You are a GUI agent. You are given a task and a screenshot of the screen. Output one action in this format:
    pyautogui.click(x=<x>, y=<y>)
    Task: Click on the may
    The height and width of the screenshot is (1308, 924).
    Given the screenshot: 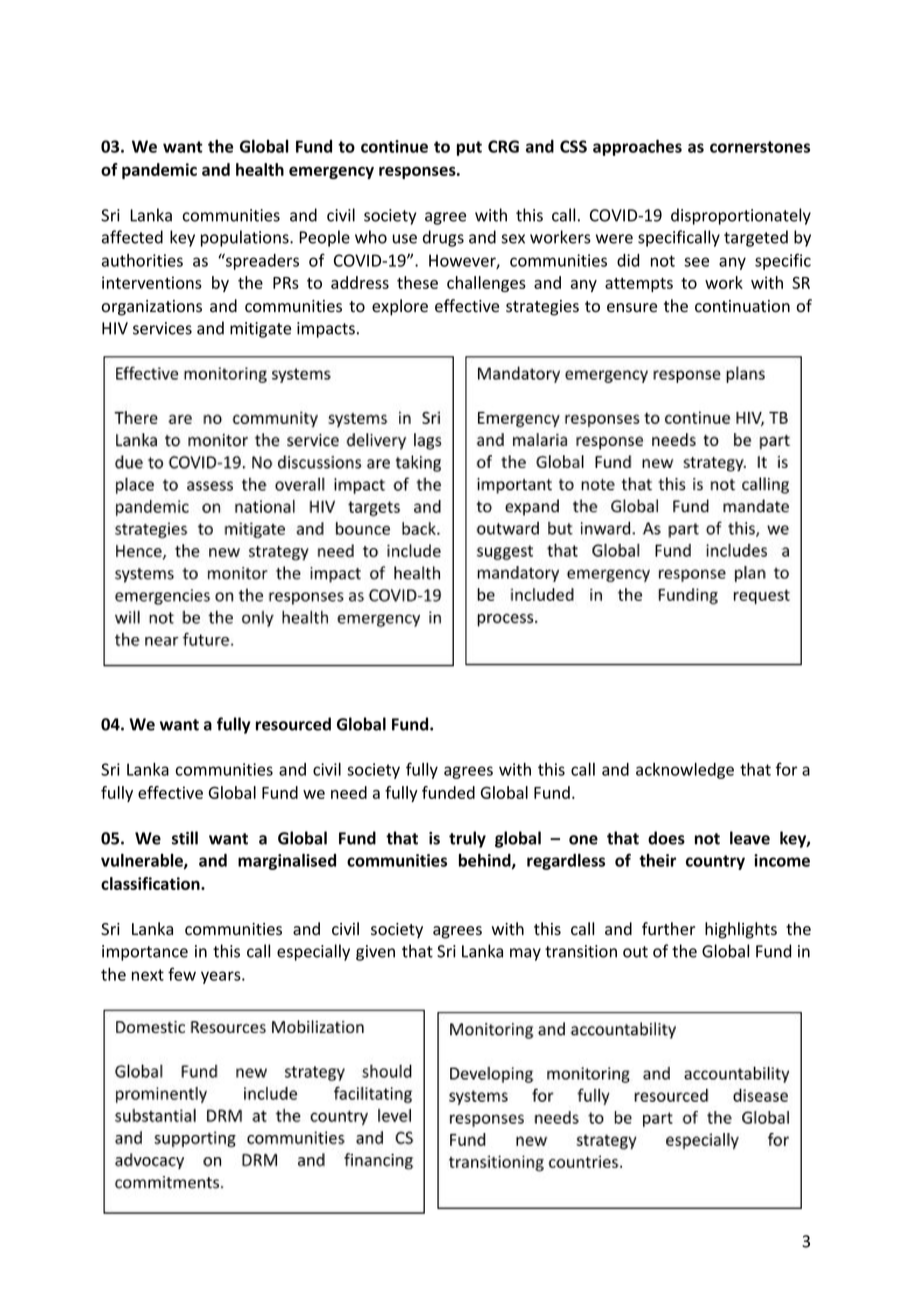 What is the action you would take?
    pyautogui.click(x=525, y=954)
